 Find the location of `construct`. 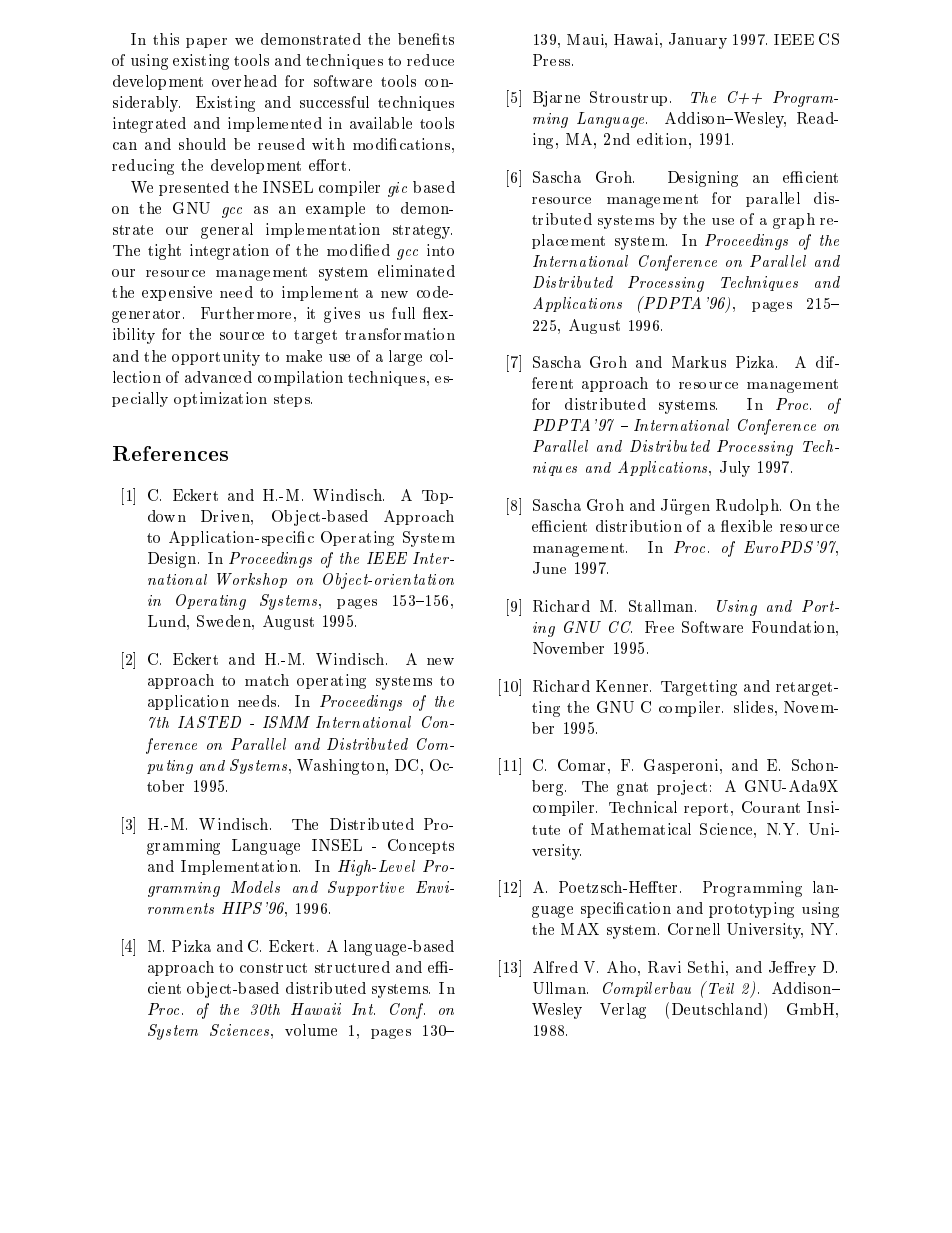

construct is located at coordinates (273, 968).
